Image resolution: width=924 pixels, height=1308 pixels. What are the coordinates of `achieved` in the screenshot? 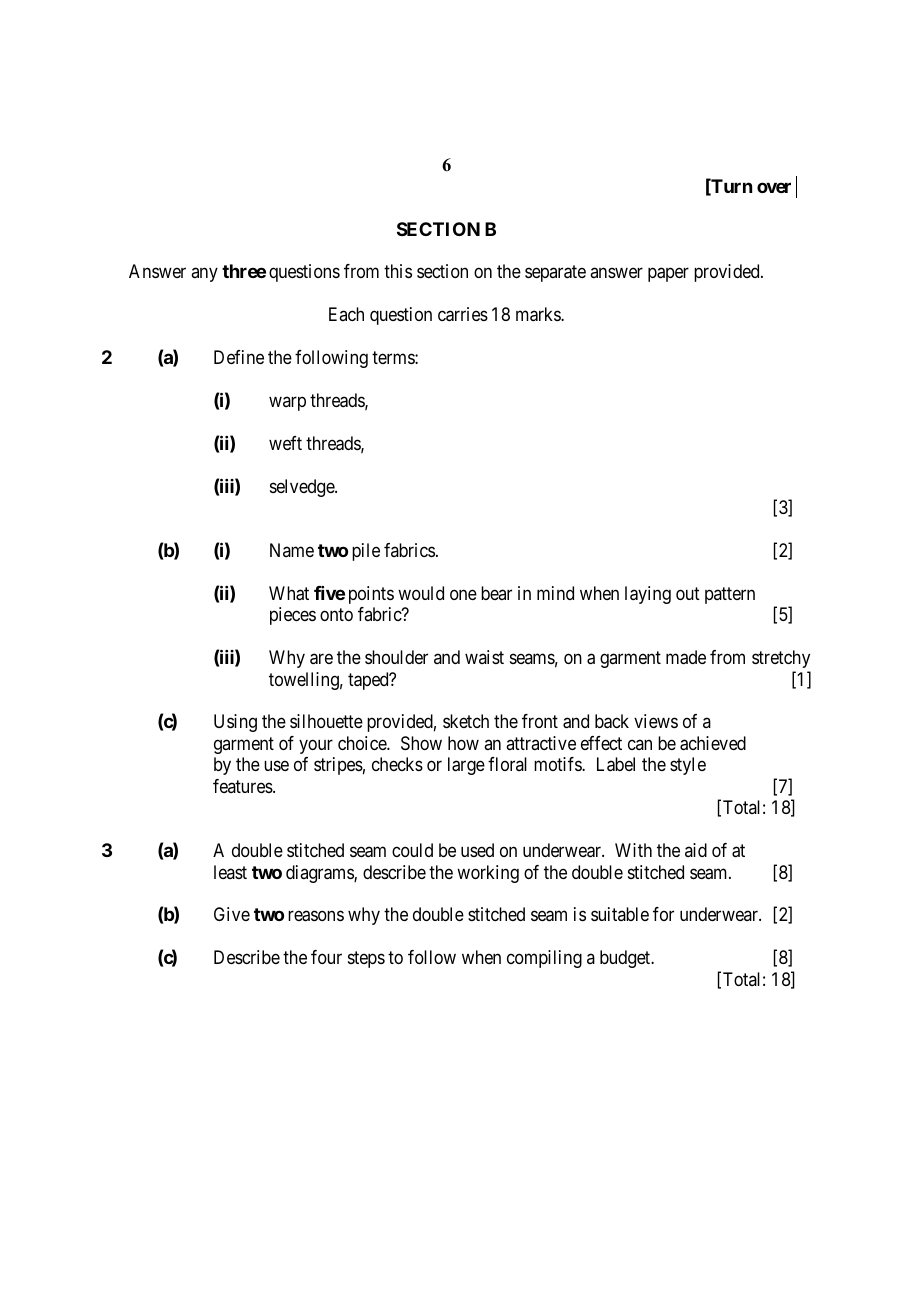 It's located at (713, 743).
